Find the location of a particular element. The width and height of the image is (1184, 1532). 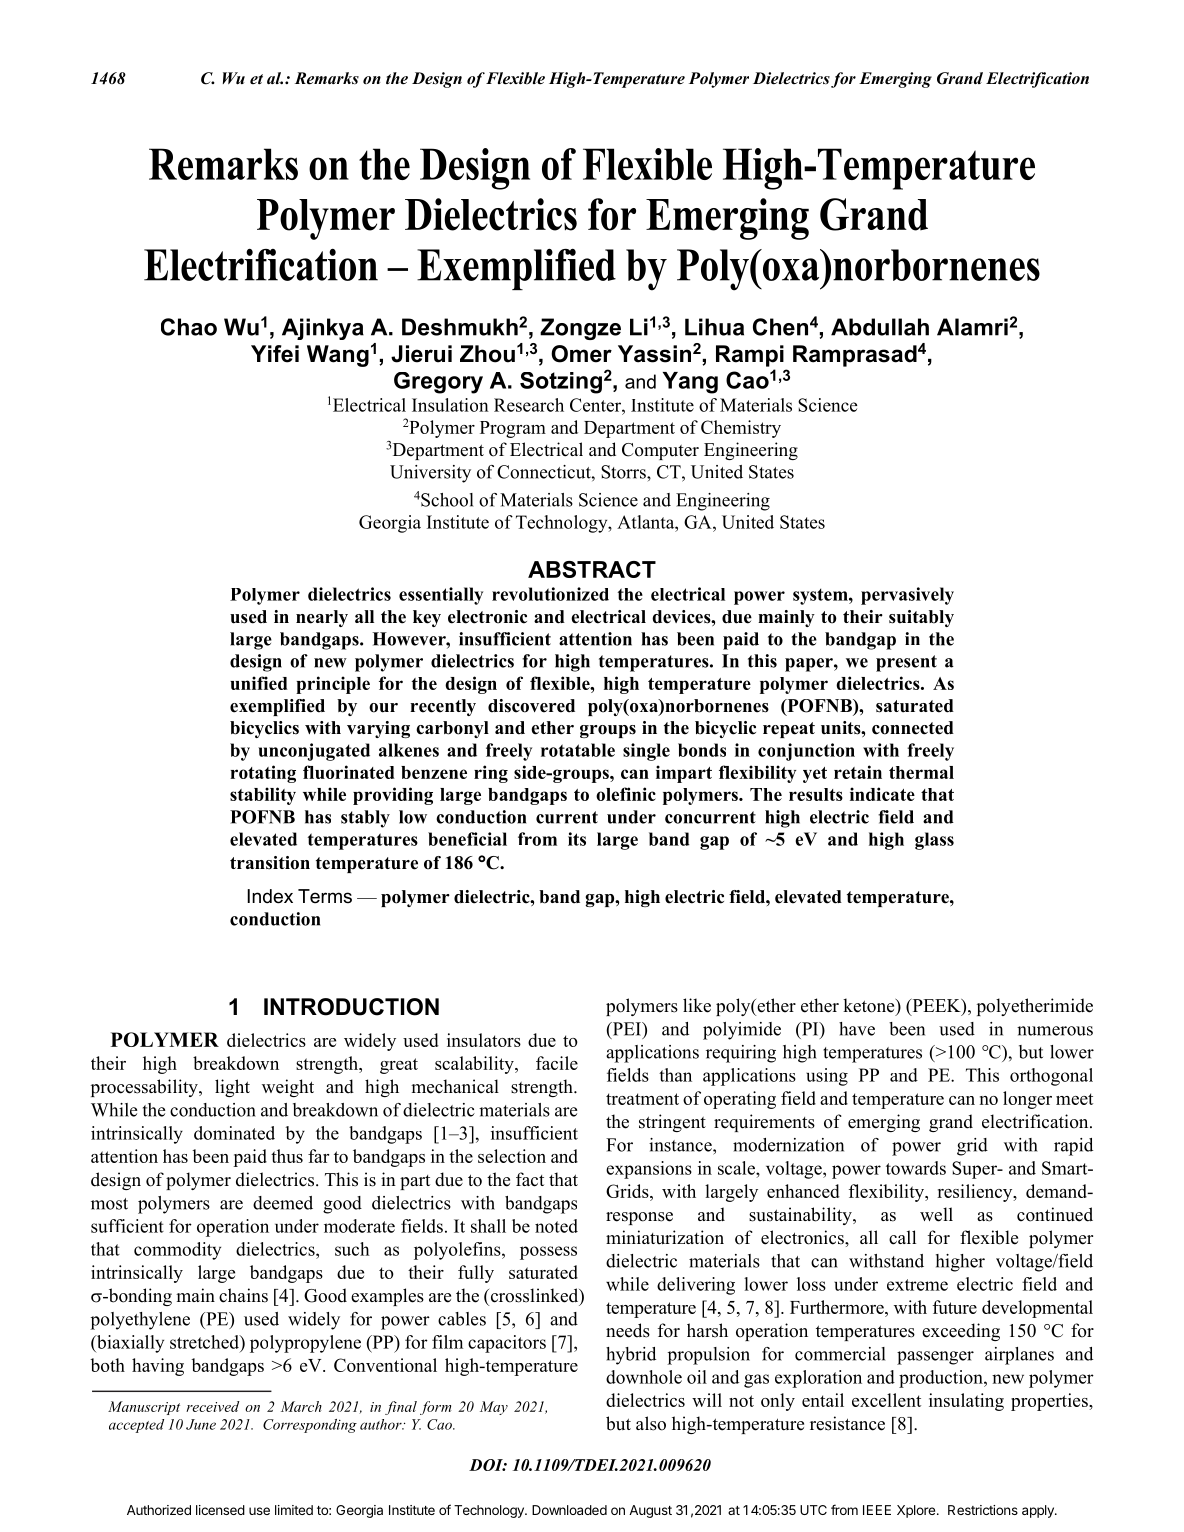

Omer is located at coordinates (581, 354).
